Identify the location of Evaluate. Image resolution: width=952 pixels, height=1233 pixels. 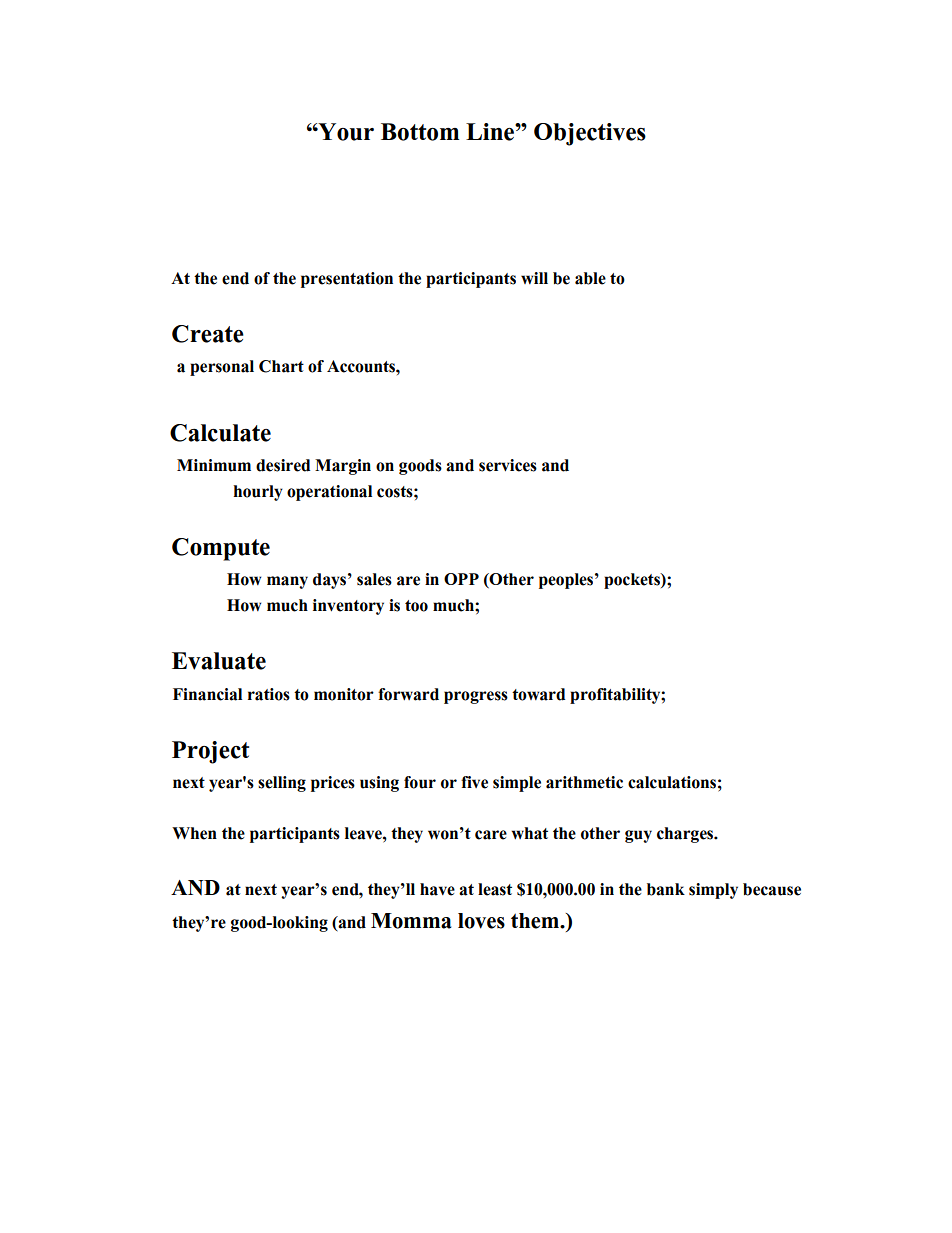
(219, 661).
